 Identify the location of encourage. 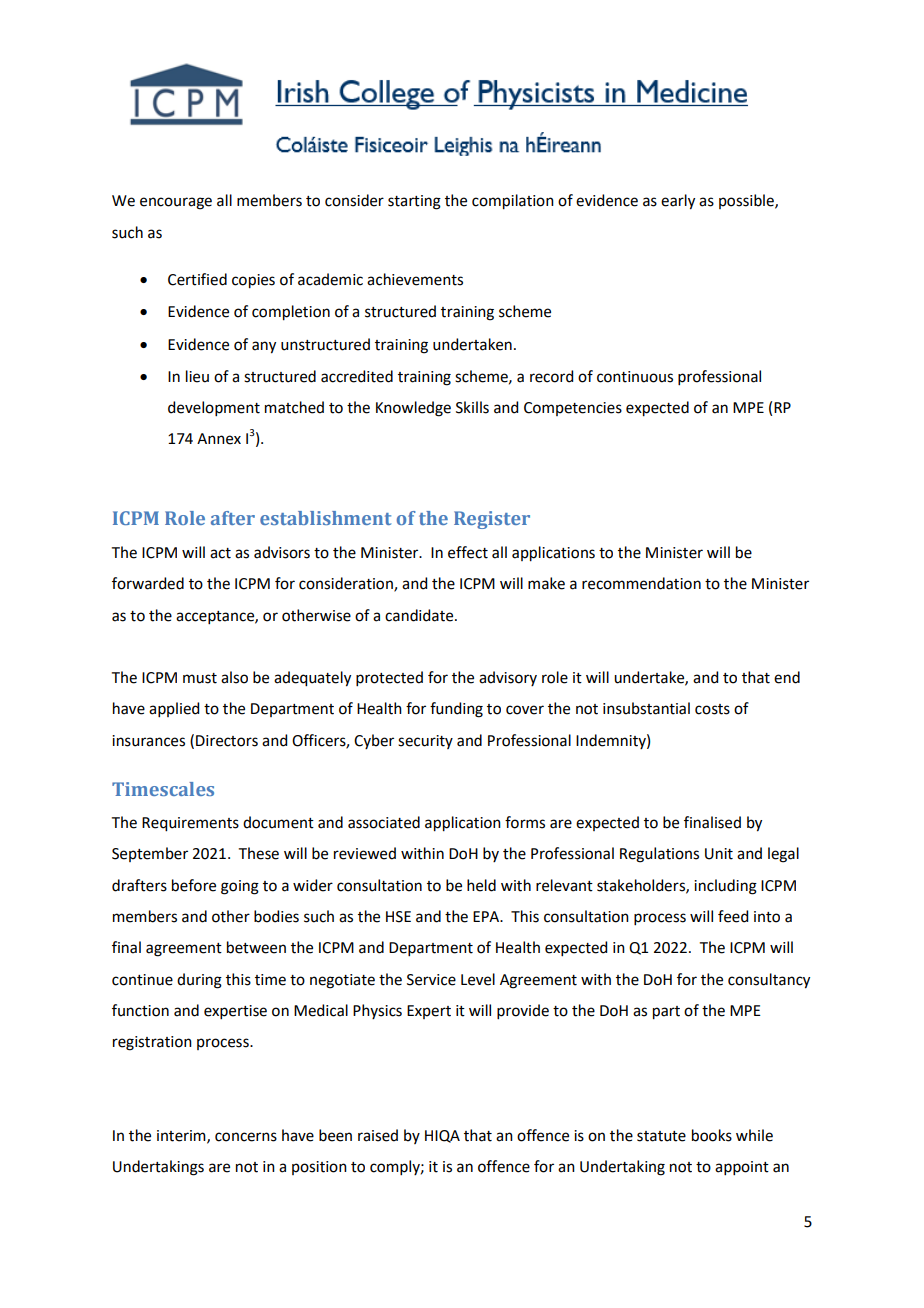
(176, 203).
